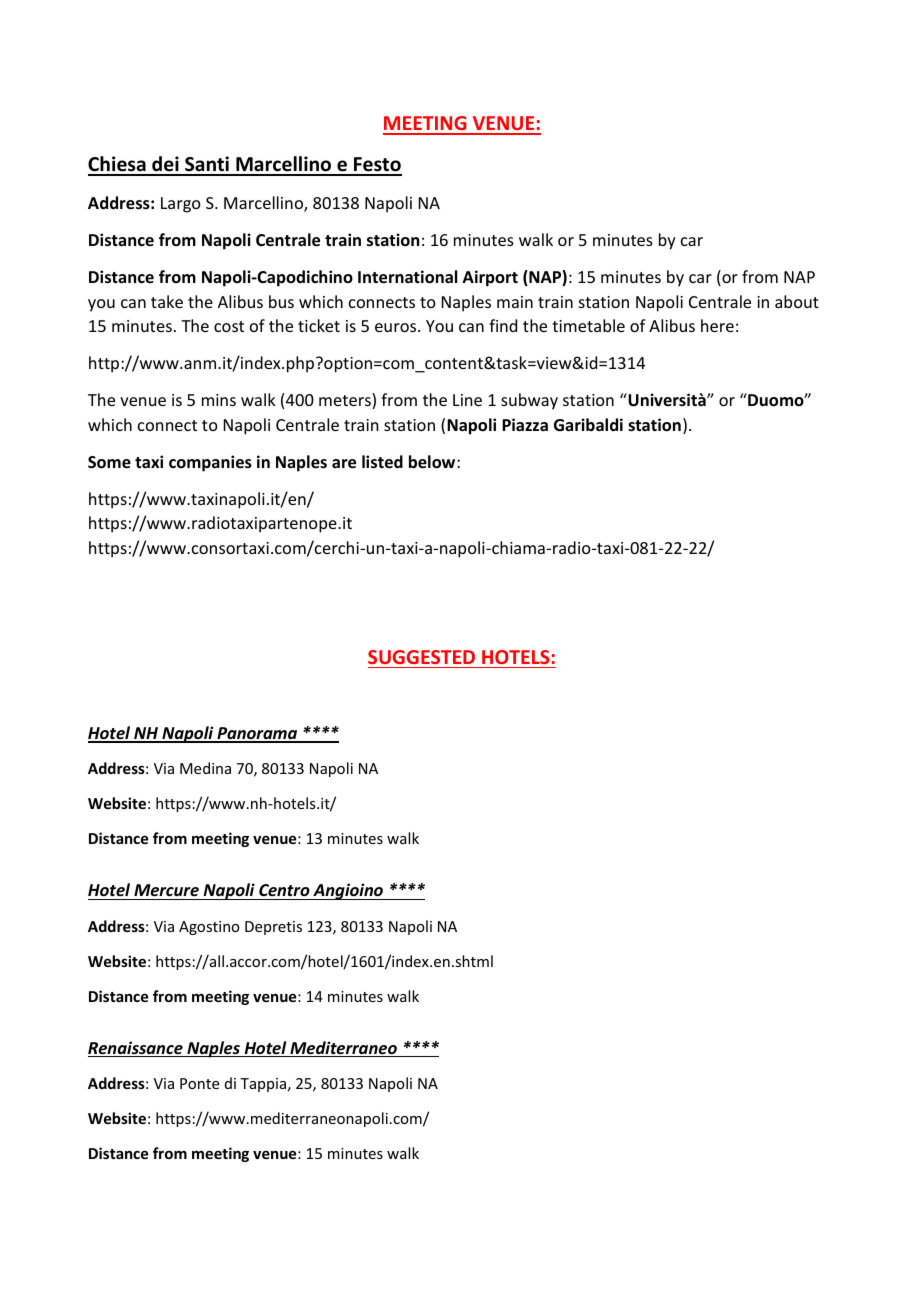  What do you see at coordinates (199, 1083) in the page?
I see `Ponte` at bounding box center [199, 1083].
